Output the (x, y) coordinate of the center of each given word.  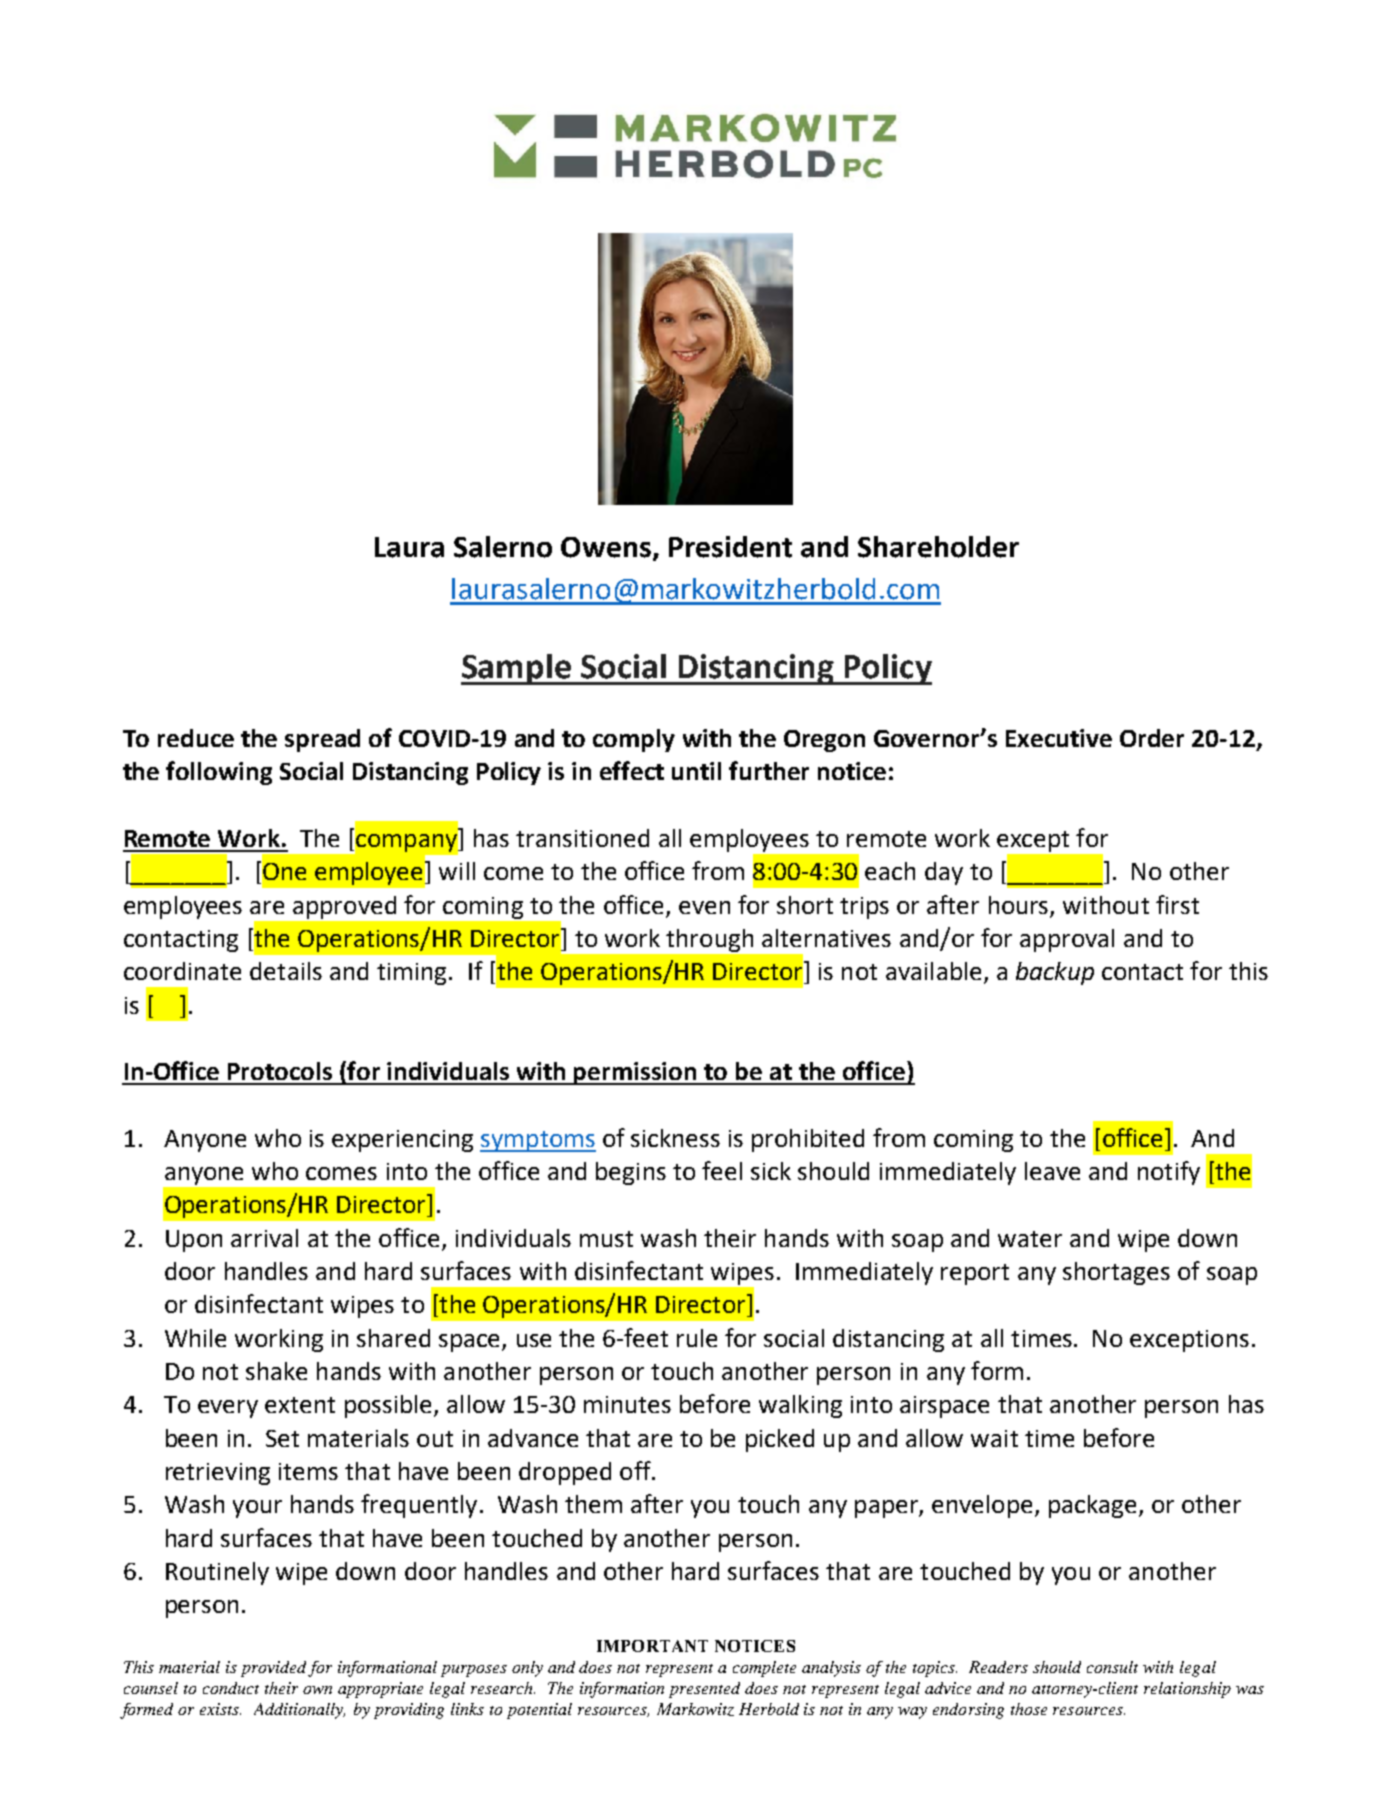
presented (704, 1690)
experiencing (402, 1141)
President (730, 547)
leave (1052, 1171)
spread (322, 740)
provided (273, 1669)
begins (631, 1173)
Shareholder (938, 547)
